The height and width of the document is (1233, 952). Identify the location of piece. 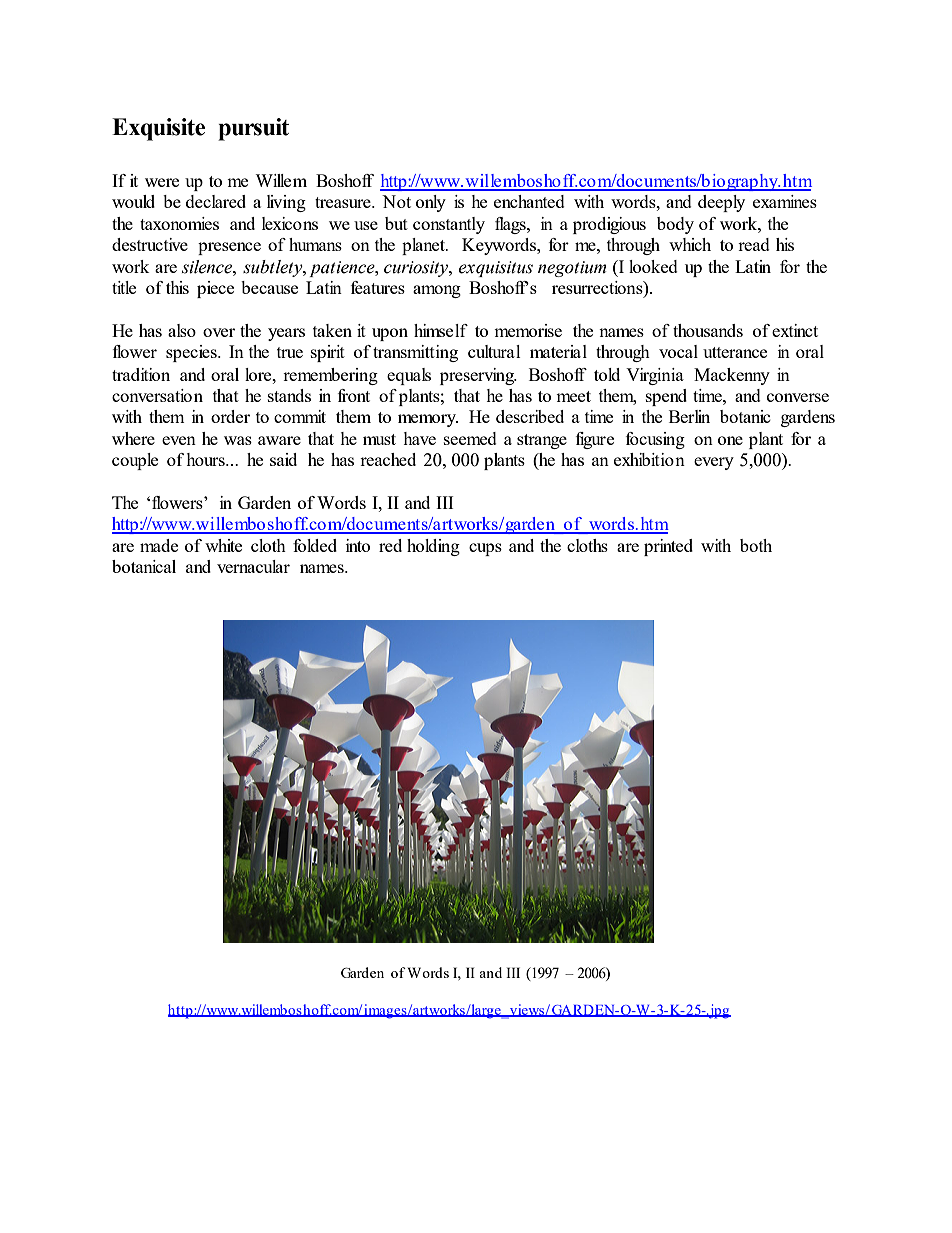
(215, 289).
